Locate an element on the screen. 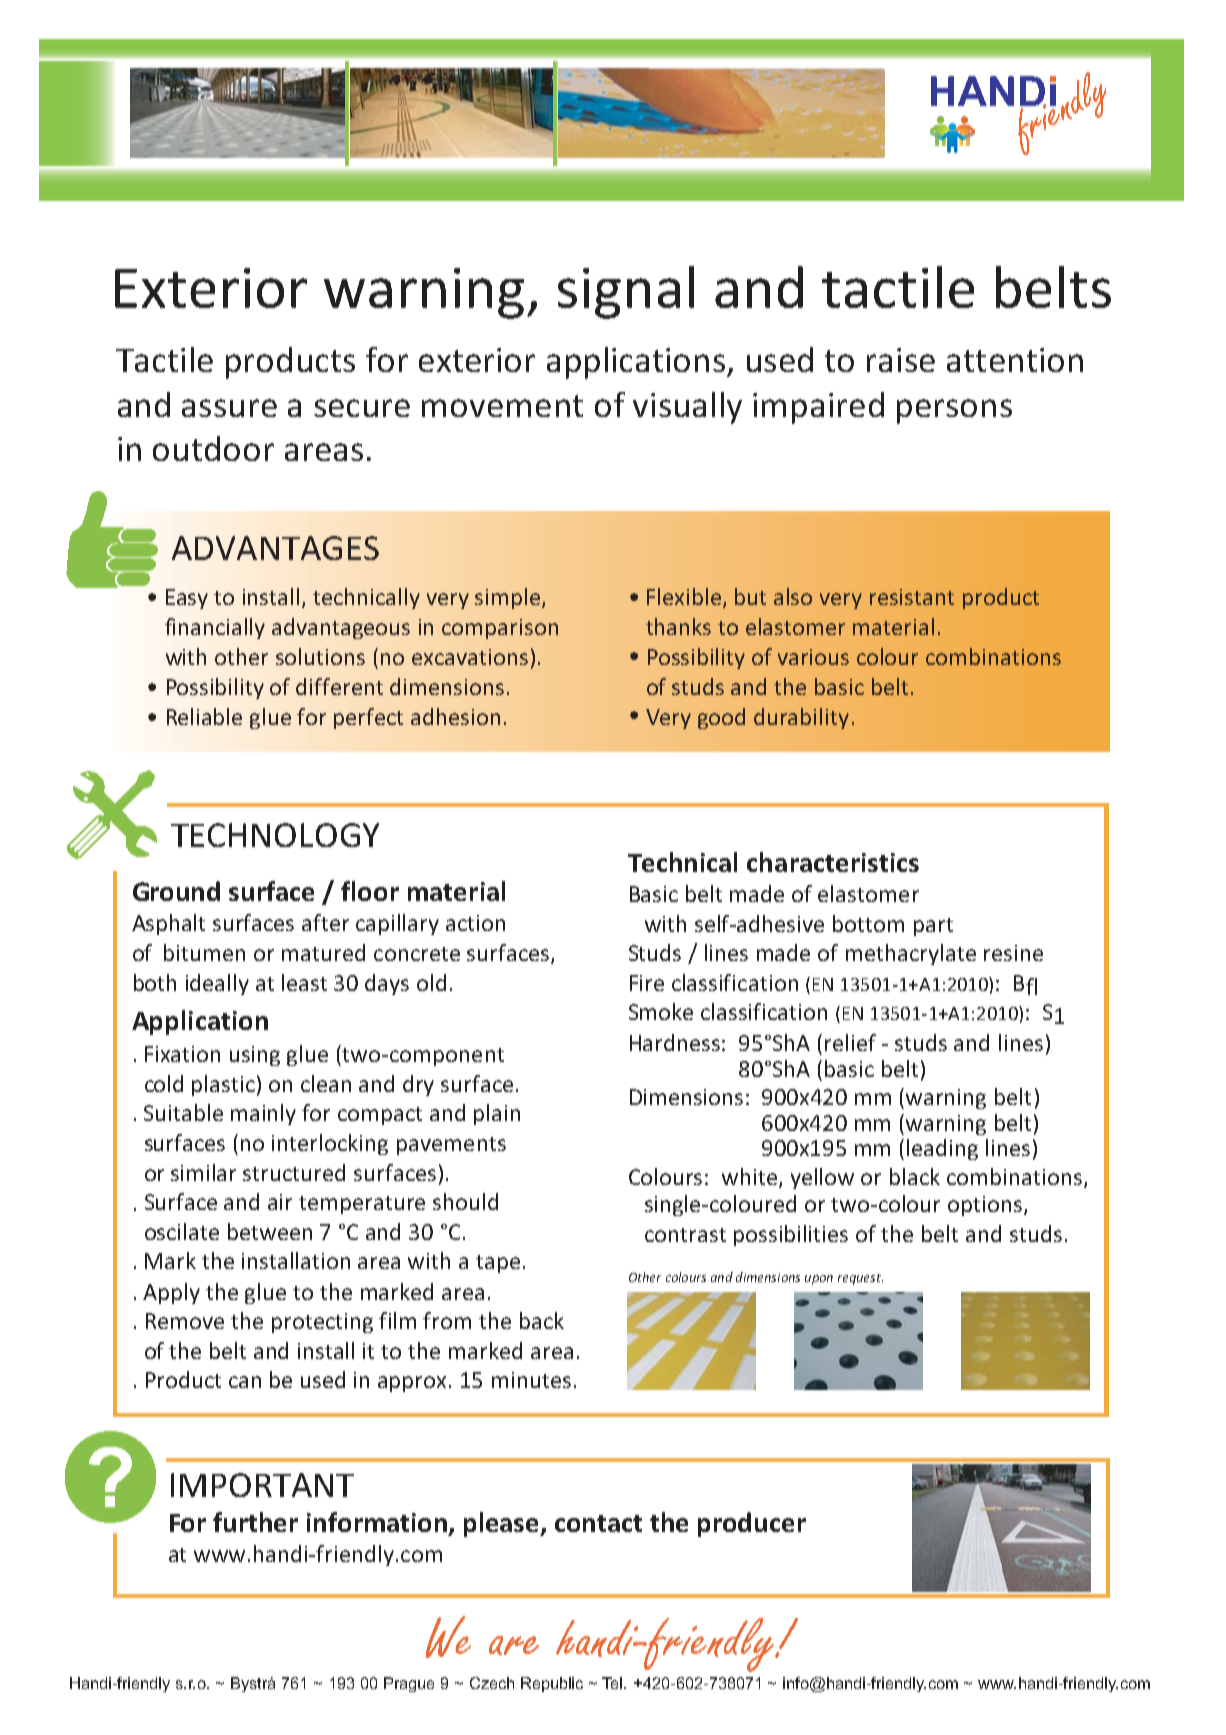 The image size is (1226, 1735). signal is located at coordinates (626, 292).
